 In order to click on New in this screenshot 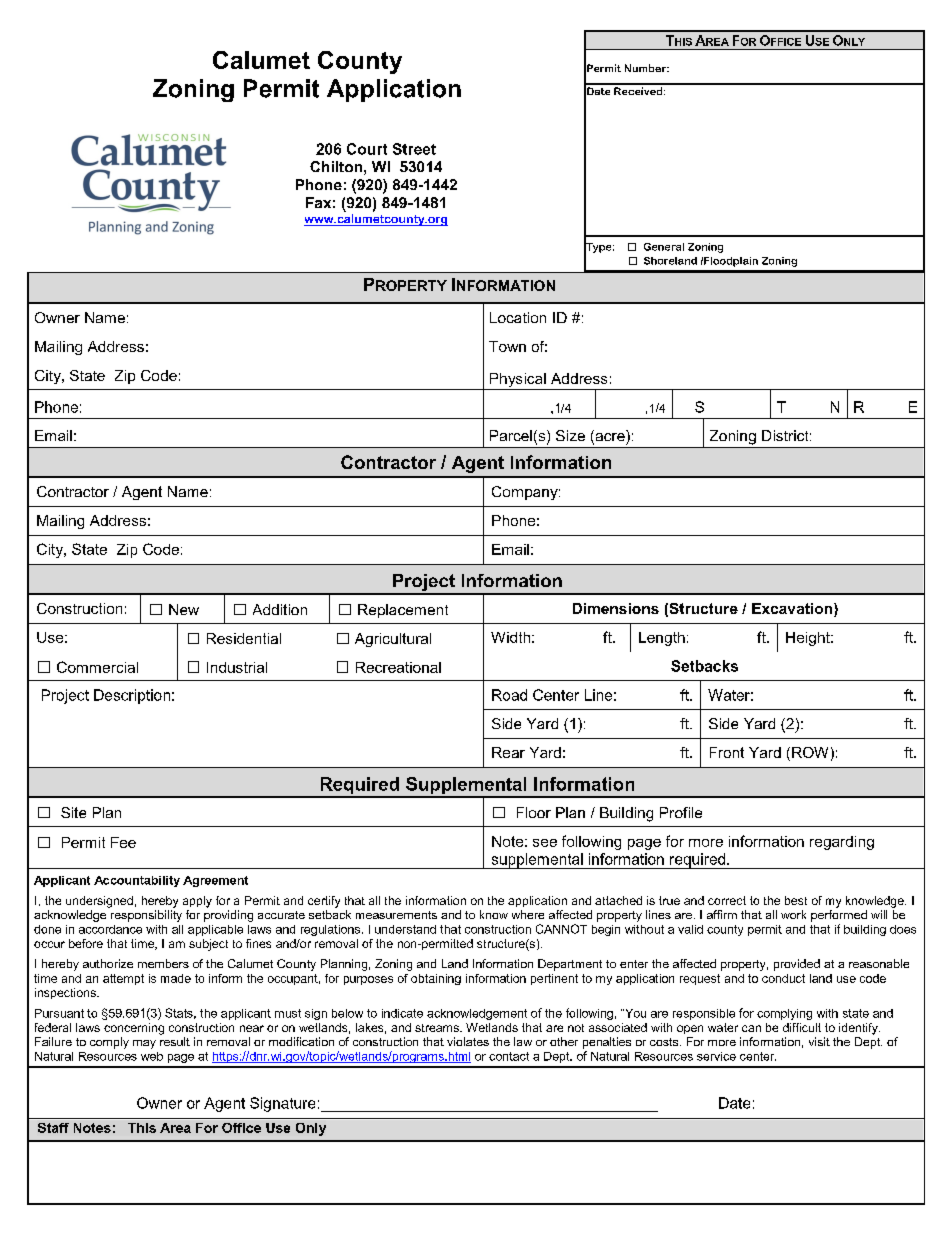, I will do `click(184, 609)`.
